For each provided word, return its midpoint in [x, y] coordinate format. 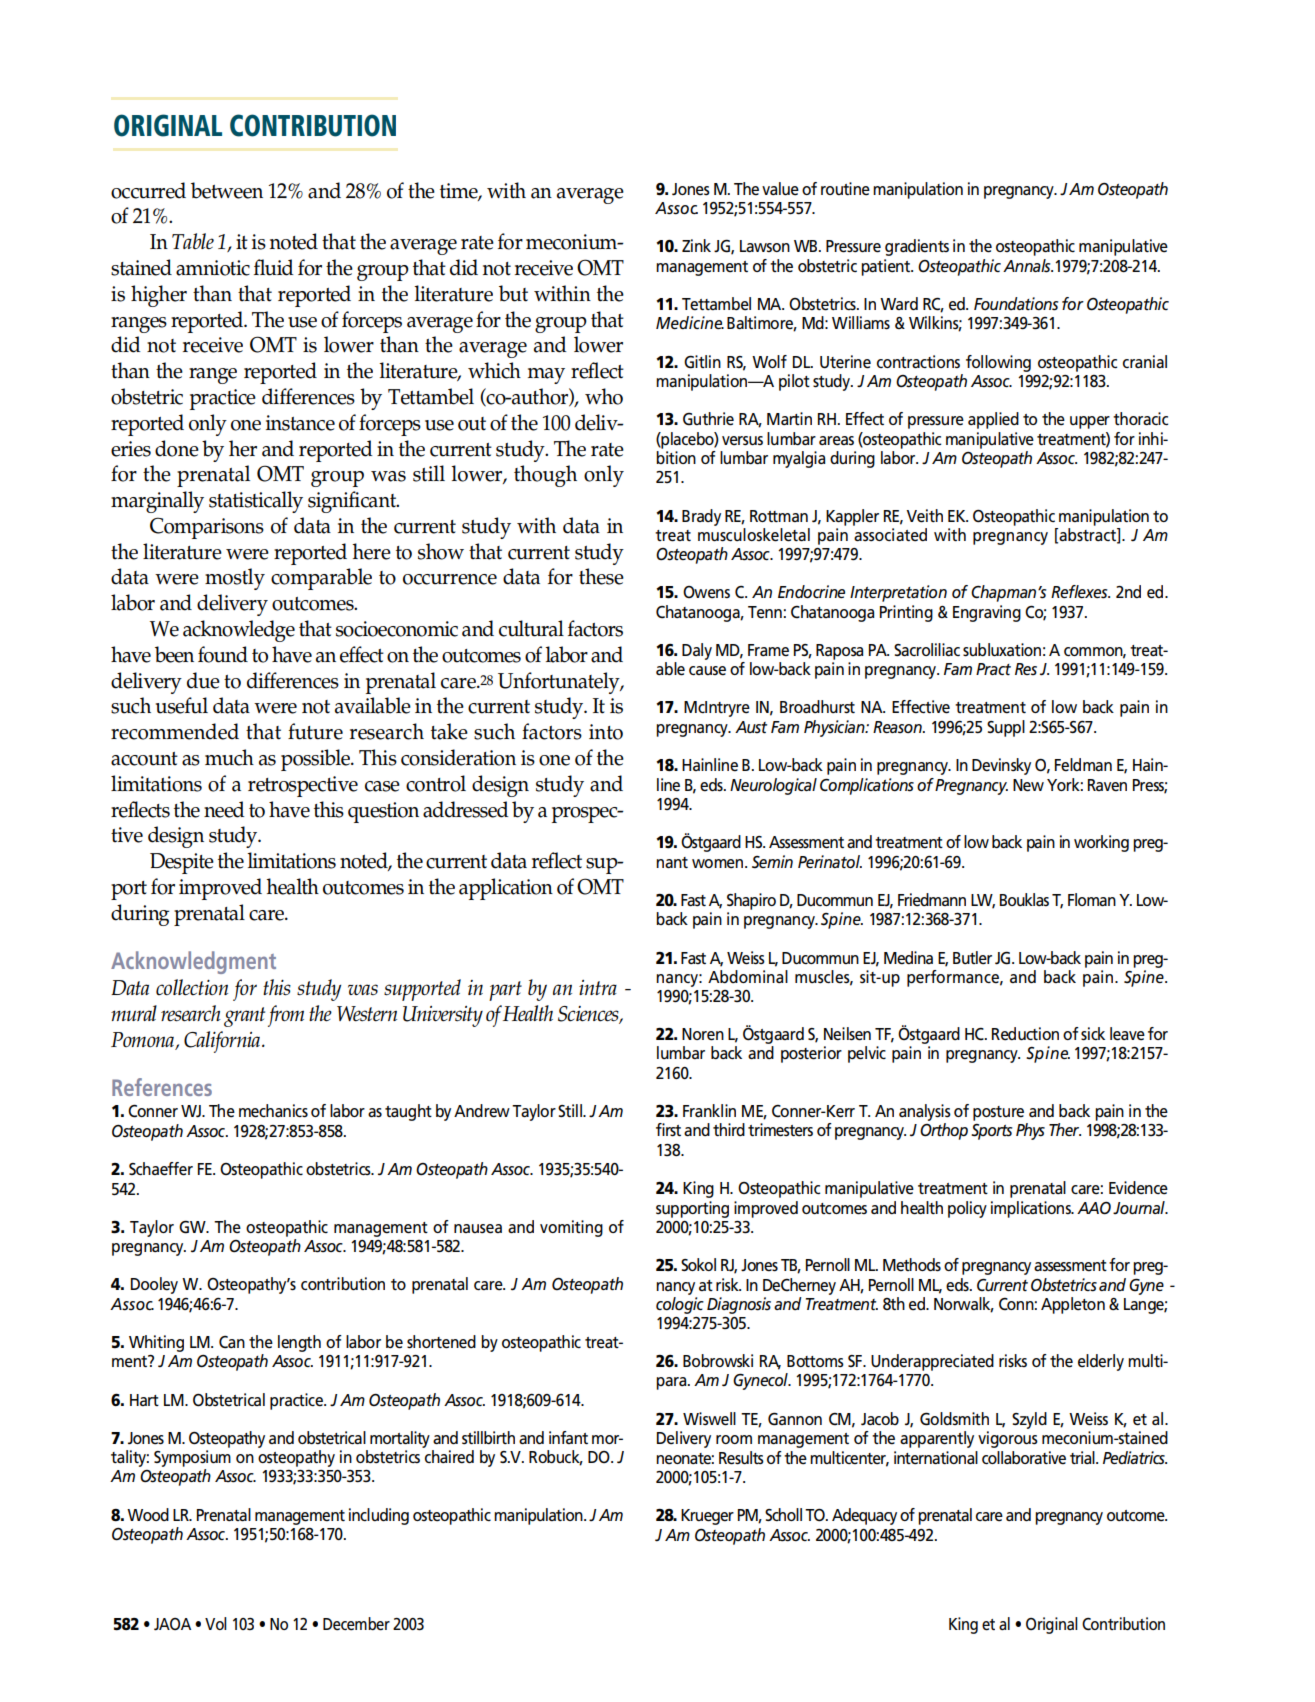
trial [1083, 1457]
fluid [273, 267]
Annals [1028, 266]
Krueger [707, 1517]
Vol [216, 1623]
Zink [696, 245]
